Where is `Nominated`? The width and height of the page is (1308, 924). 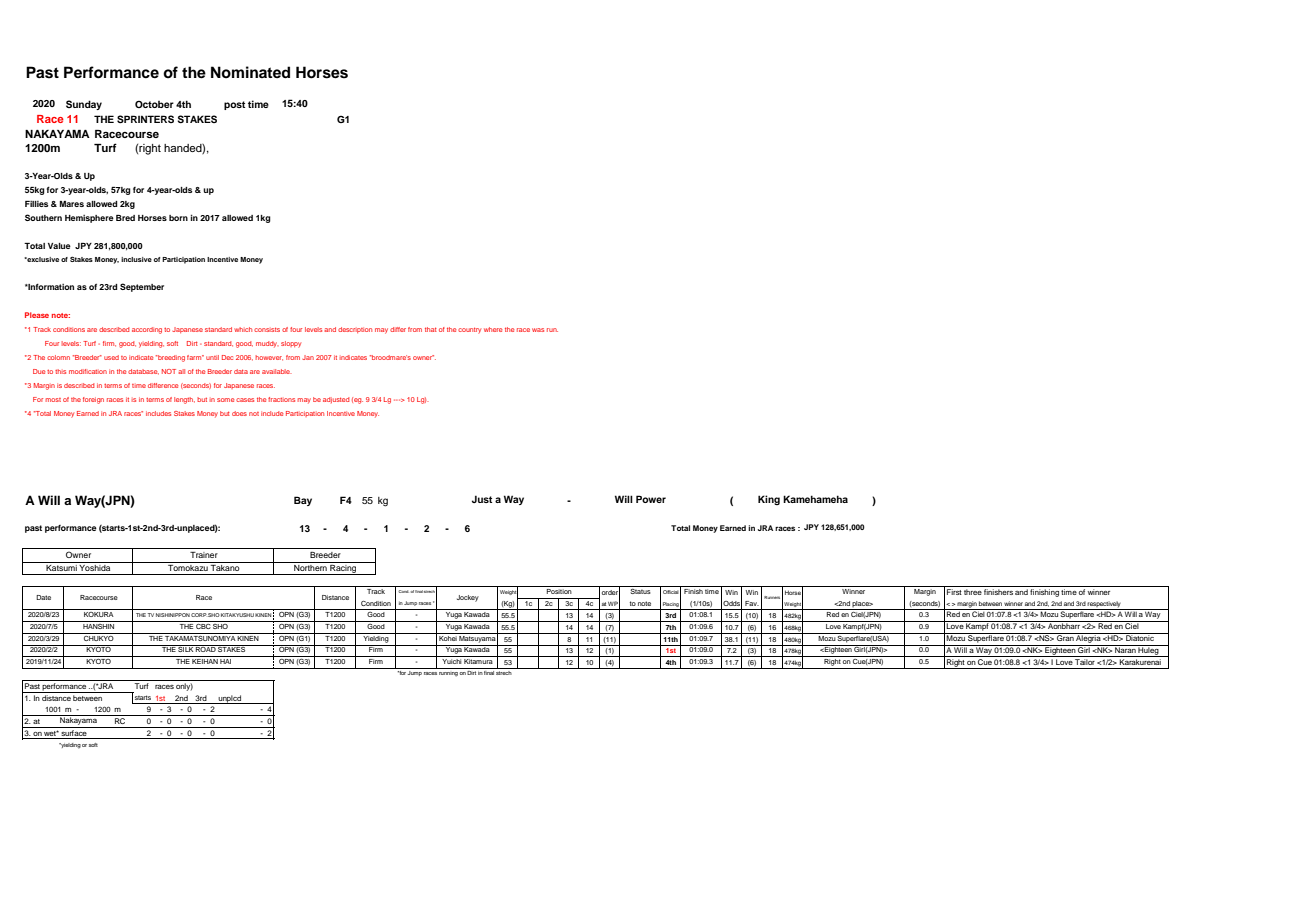
Nominated is located at coordinates (250, 72).
